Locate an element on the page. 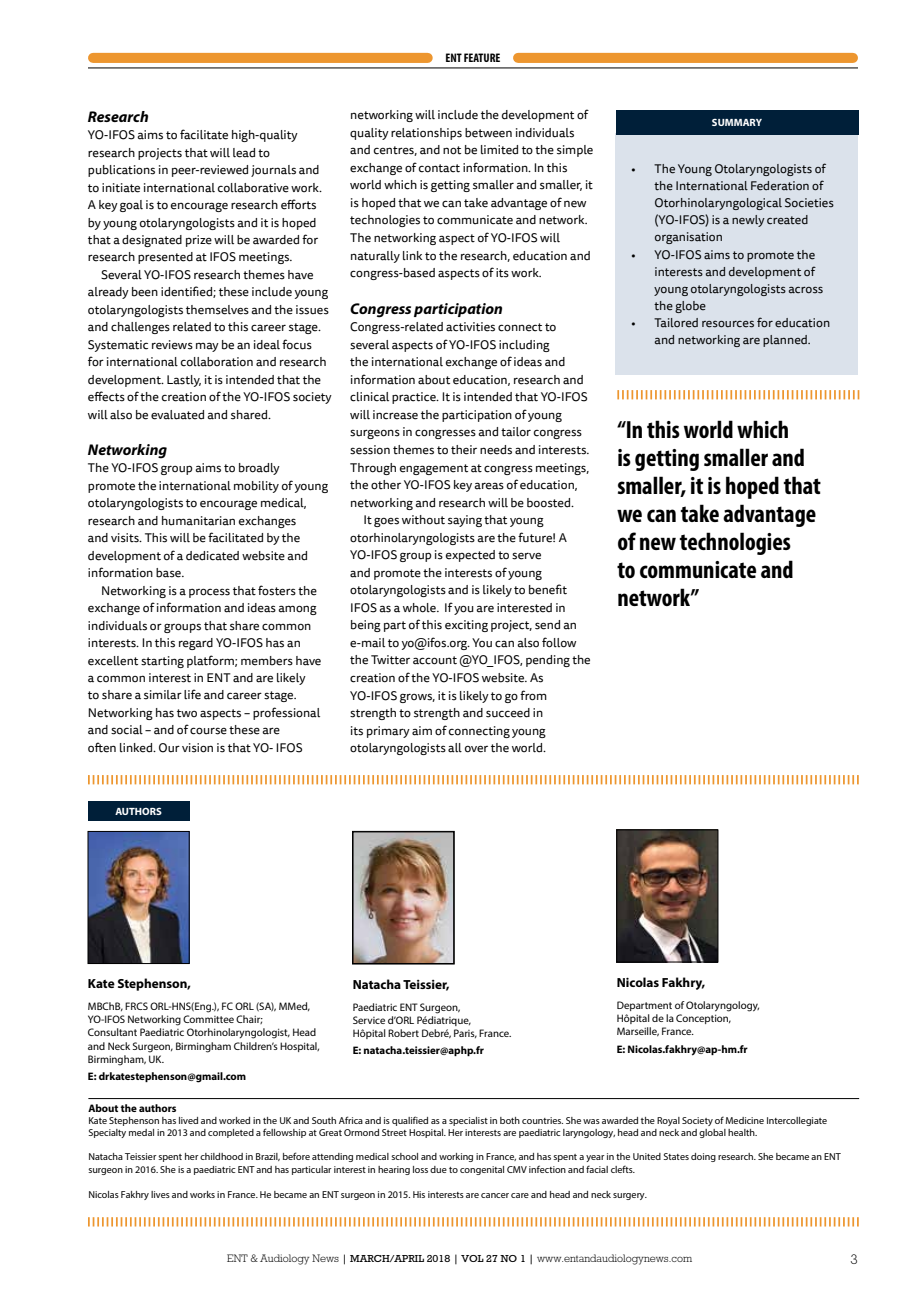  SUMMARY is located at coordinates (737, 122).
